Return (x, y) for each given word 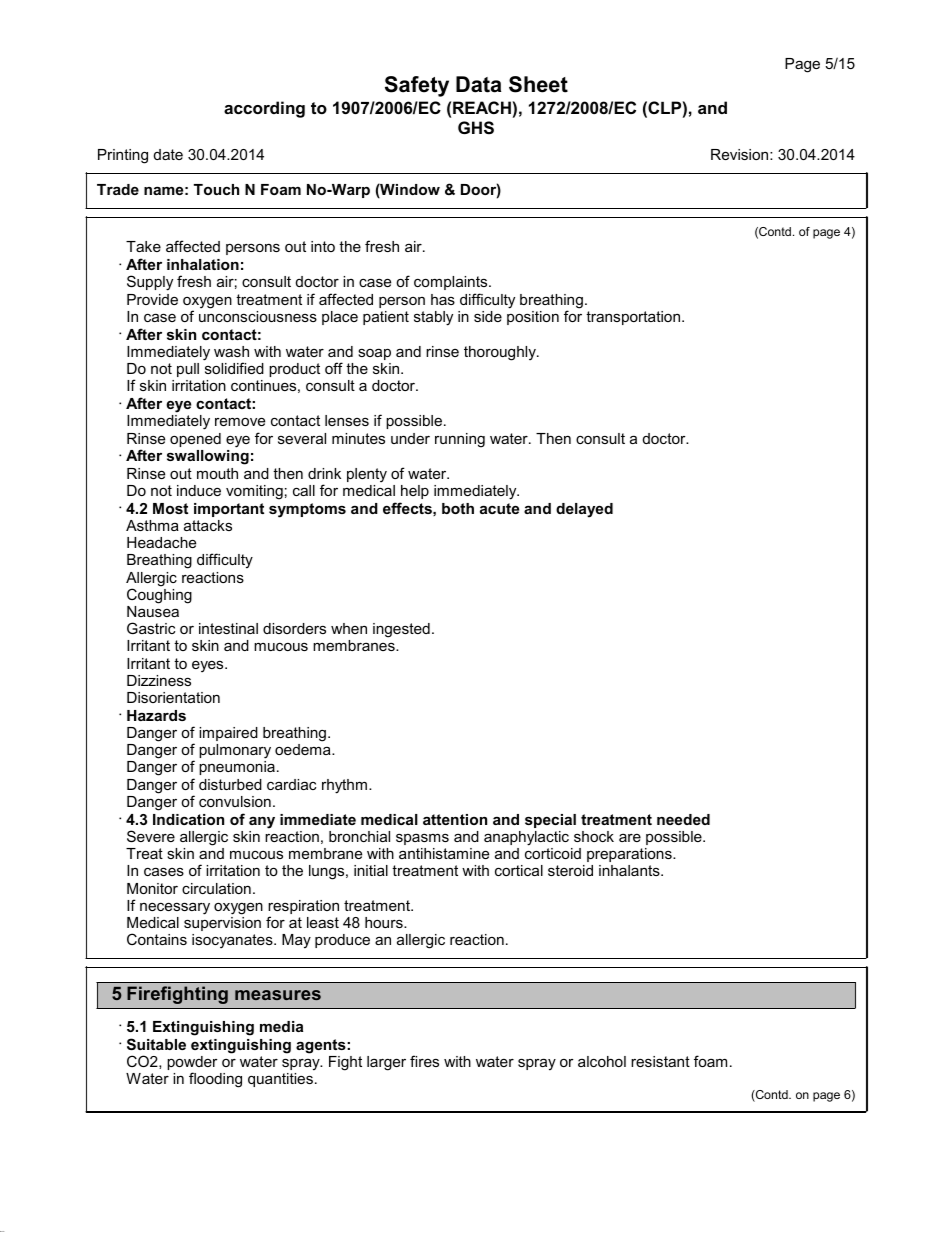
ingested (401, 630)
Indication (188, 819)
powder (192, 1064)
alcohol (602, 1061)
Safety (417, 86)
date (168, 154)
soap (374, 354)
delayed (584, 510)
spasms (422, 839)
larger (386, 1063)
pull (188, 370)
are (630, 837)
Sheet (538, 84)
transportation (634, 318)
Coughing (159, 595)
